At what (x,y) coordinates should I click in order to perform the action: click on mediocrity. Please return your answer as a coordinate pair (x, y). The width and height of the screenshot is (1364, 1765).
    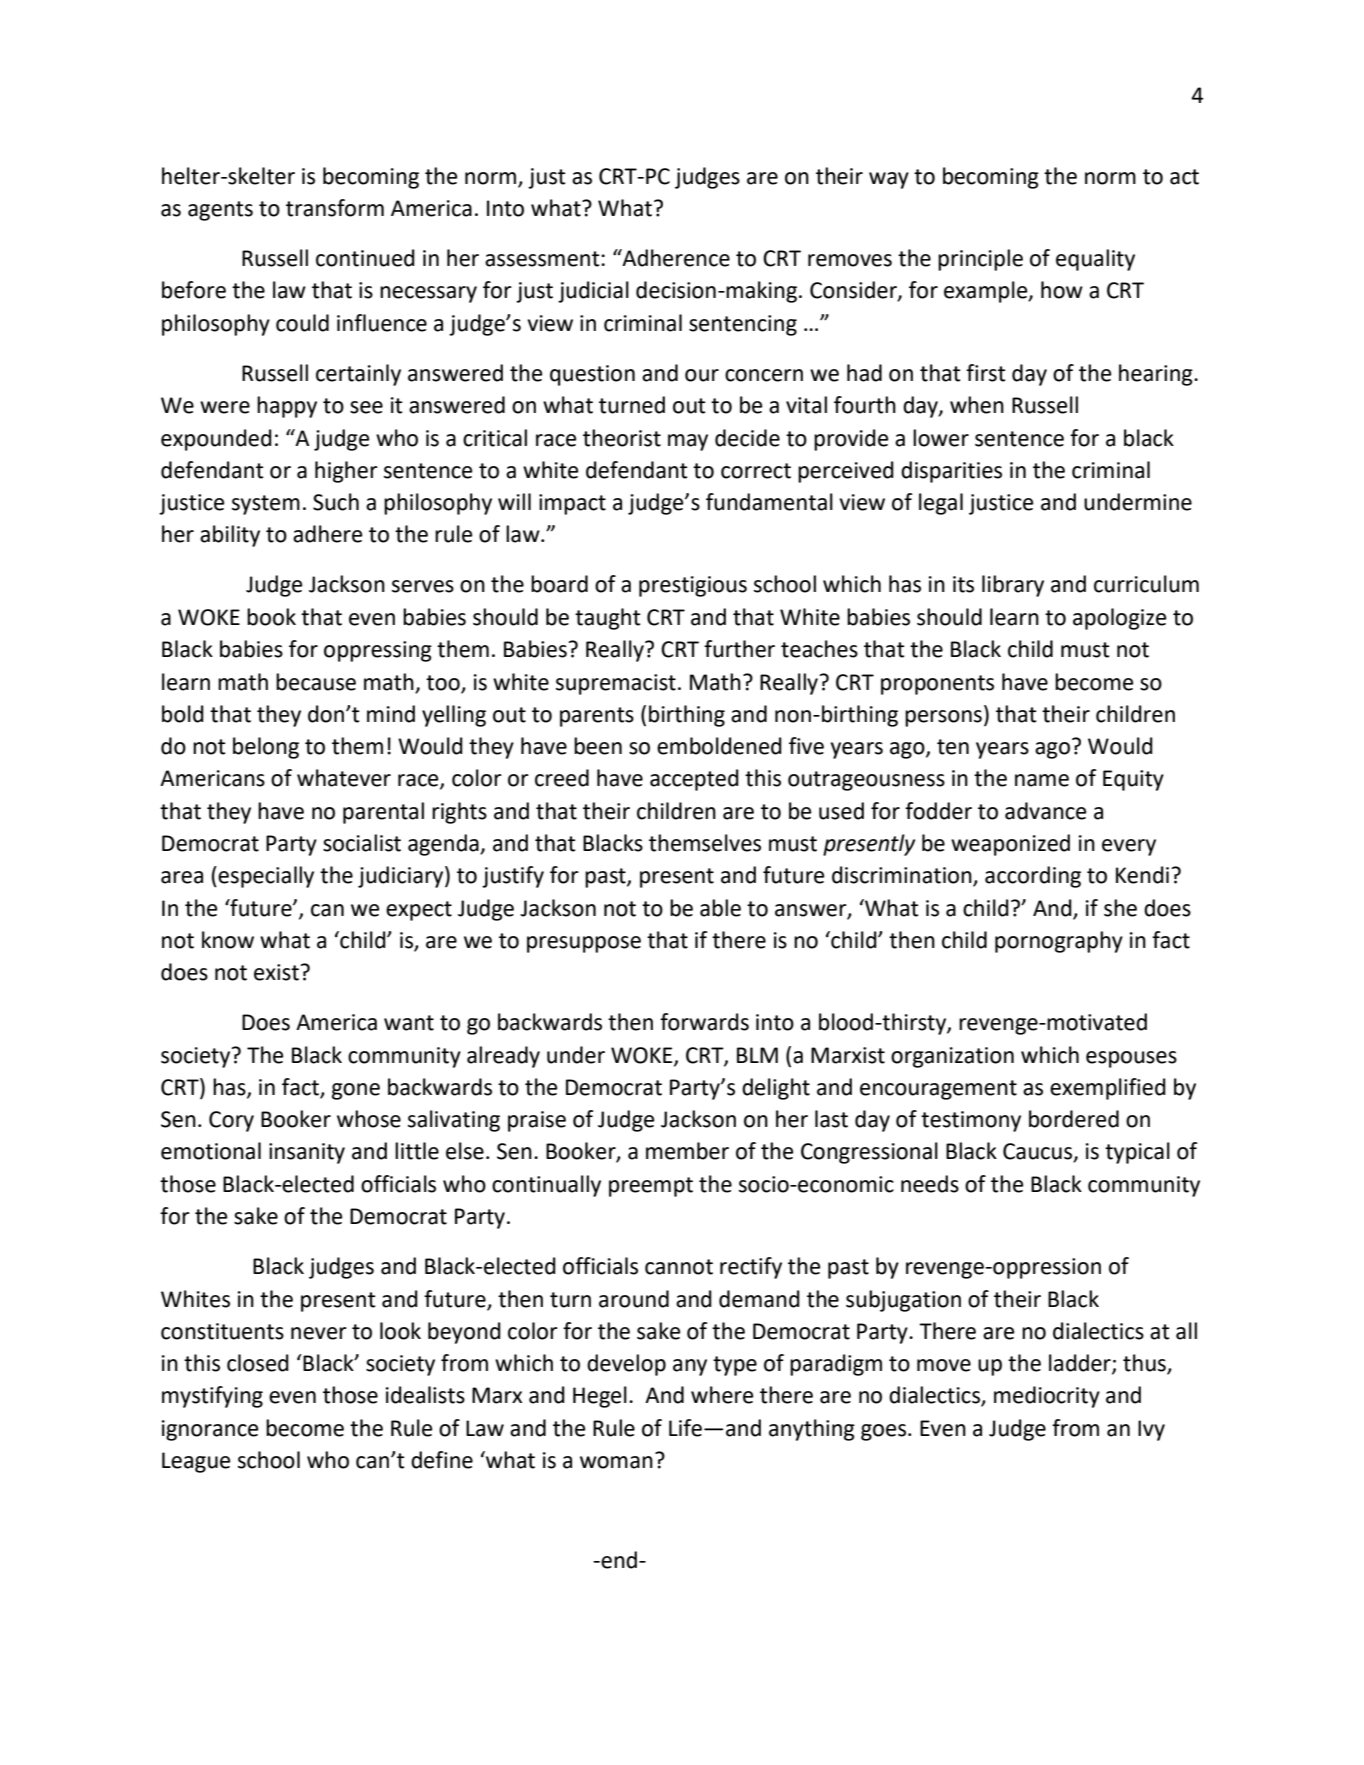
    Looking at the image, I should click on (1047, 1397).
